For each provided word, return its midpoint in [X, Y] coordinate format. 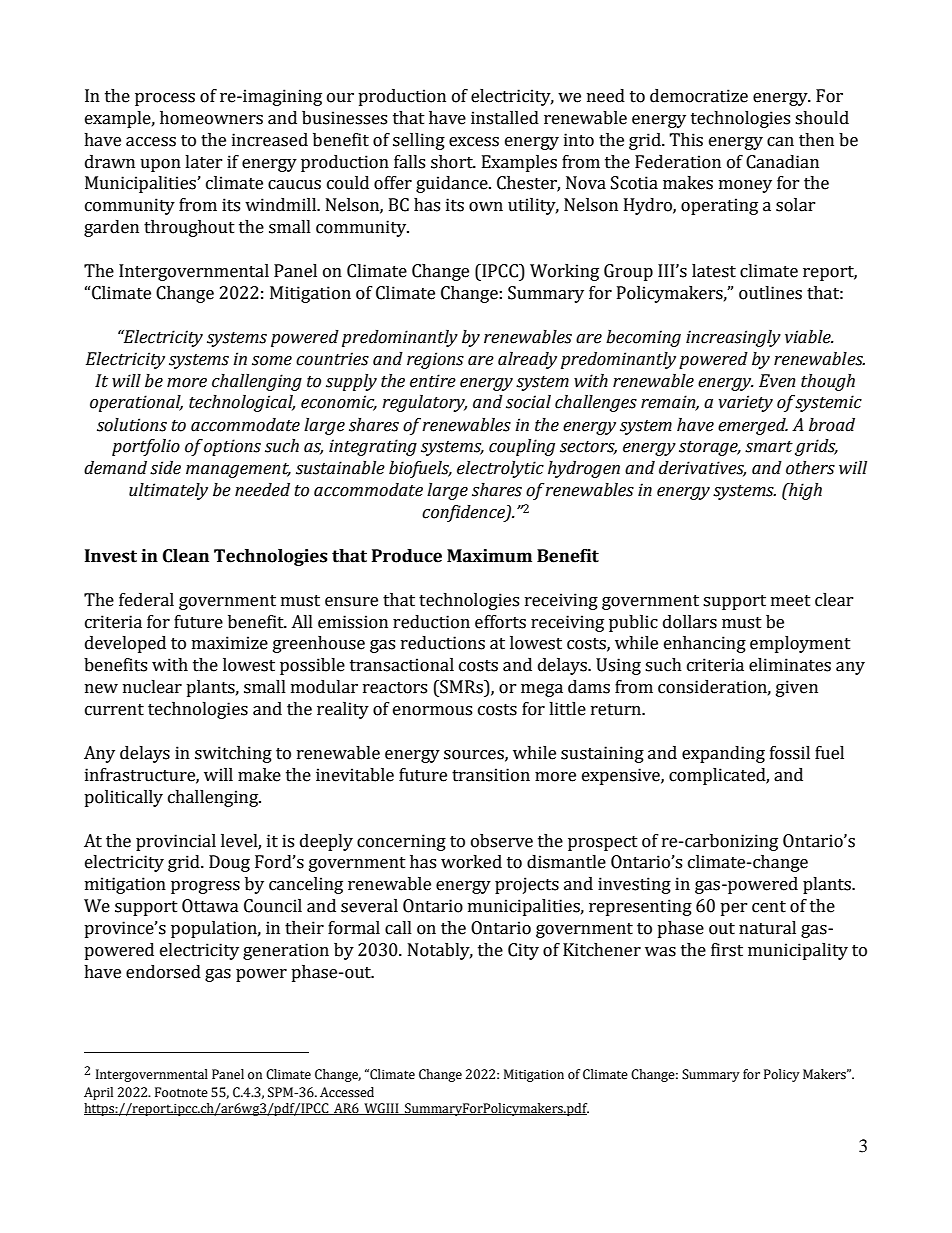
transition [491, 775]
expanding [723, 754]
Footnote [181, 1092]
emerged [753, 426]
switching [233, 754]
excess [474, 142]
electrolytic [500, 469]
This [686, 140]
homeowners [211, 118]
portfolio [146, 447]
